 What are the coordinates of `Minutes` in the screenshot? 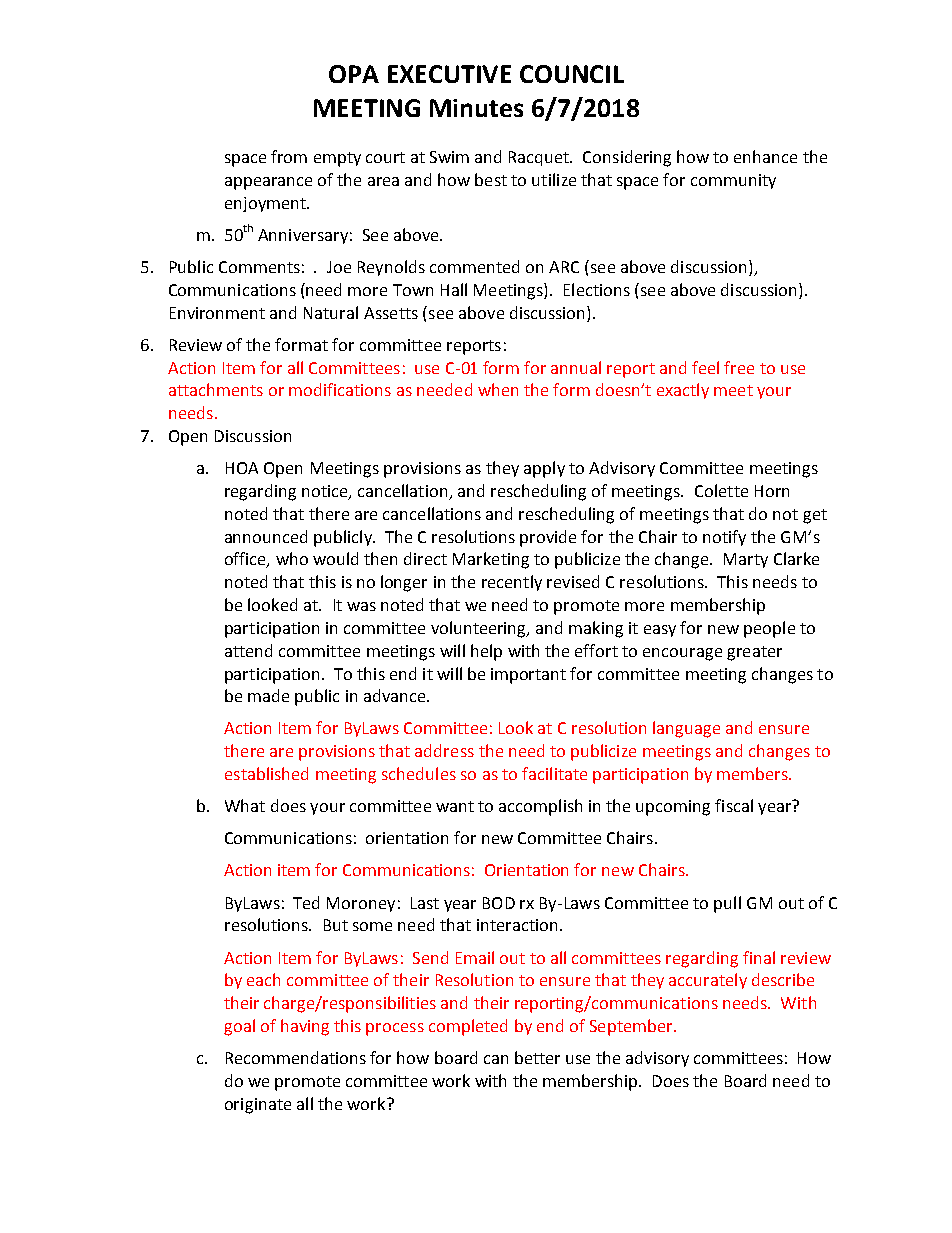 It's located at (476, 108).
